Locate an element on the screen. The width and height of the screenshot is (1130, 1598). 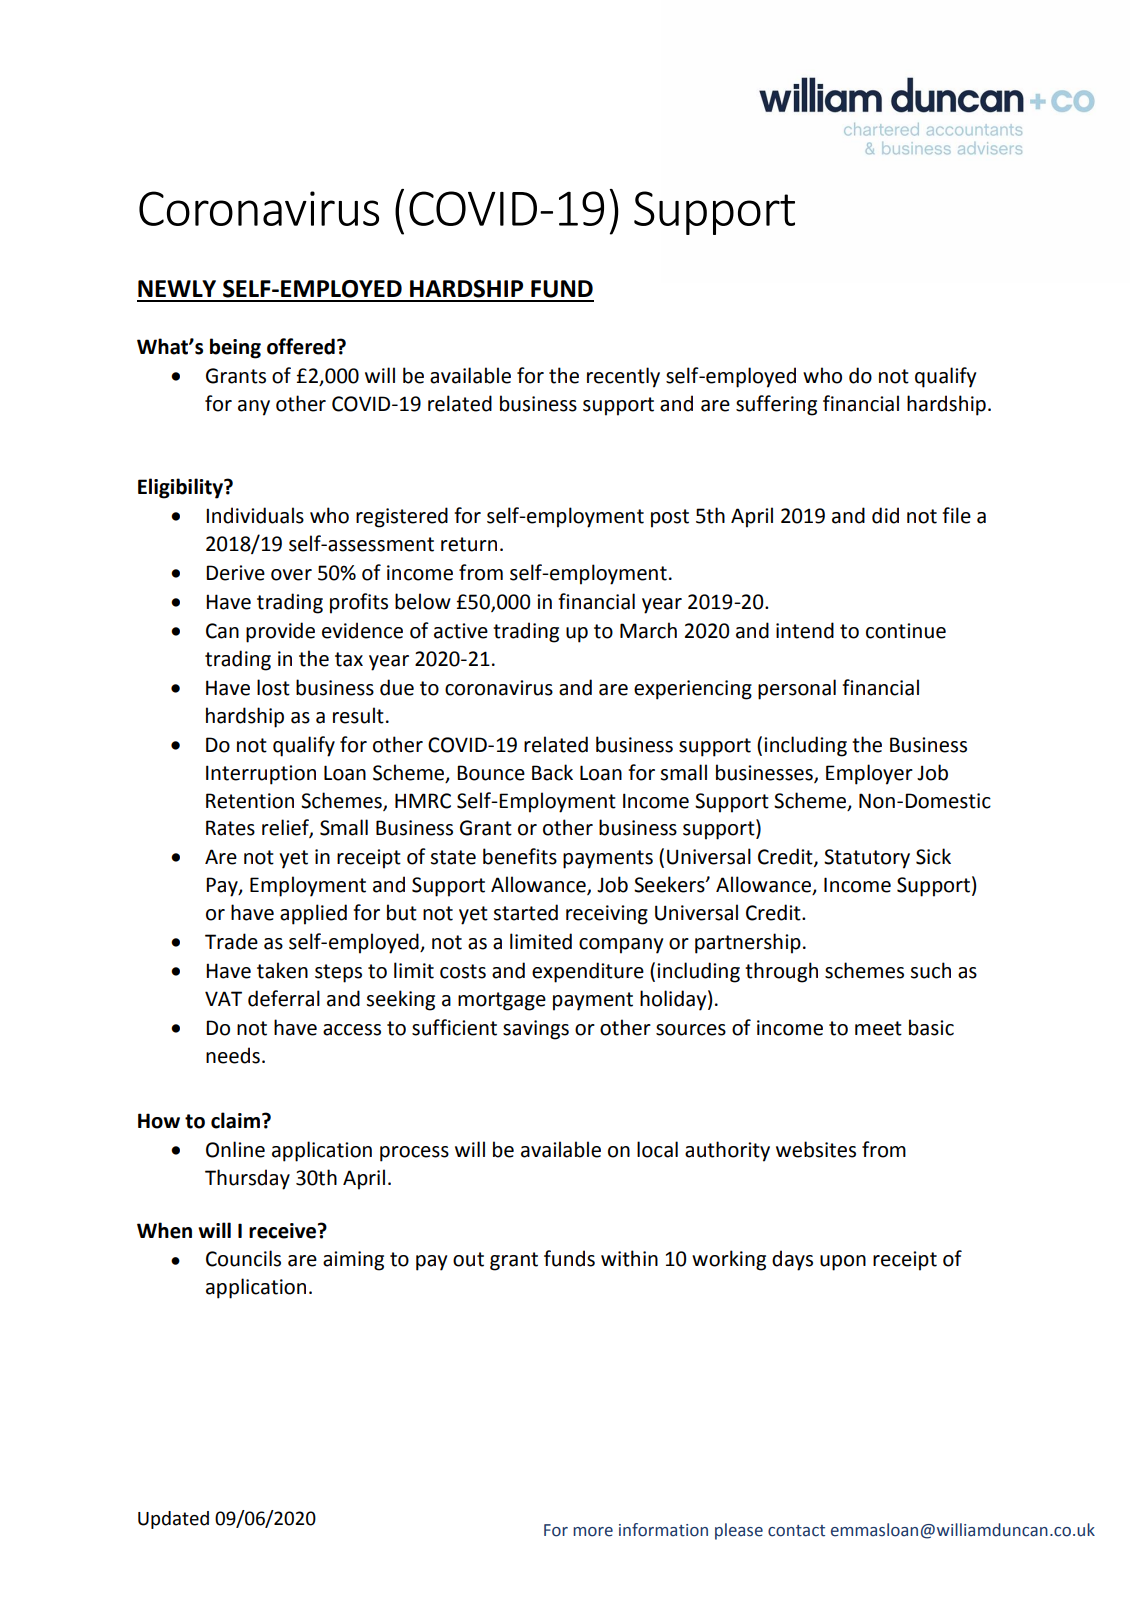
recently is located at coordinates (623, 377).
